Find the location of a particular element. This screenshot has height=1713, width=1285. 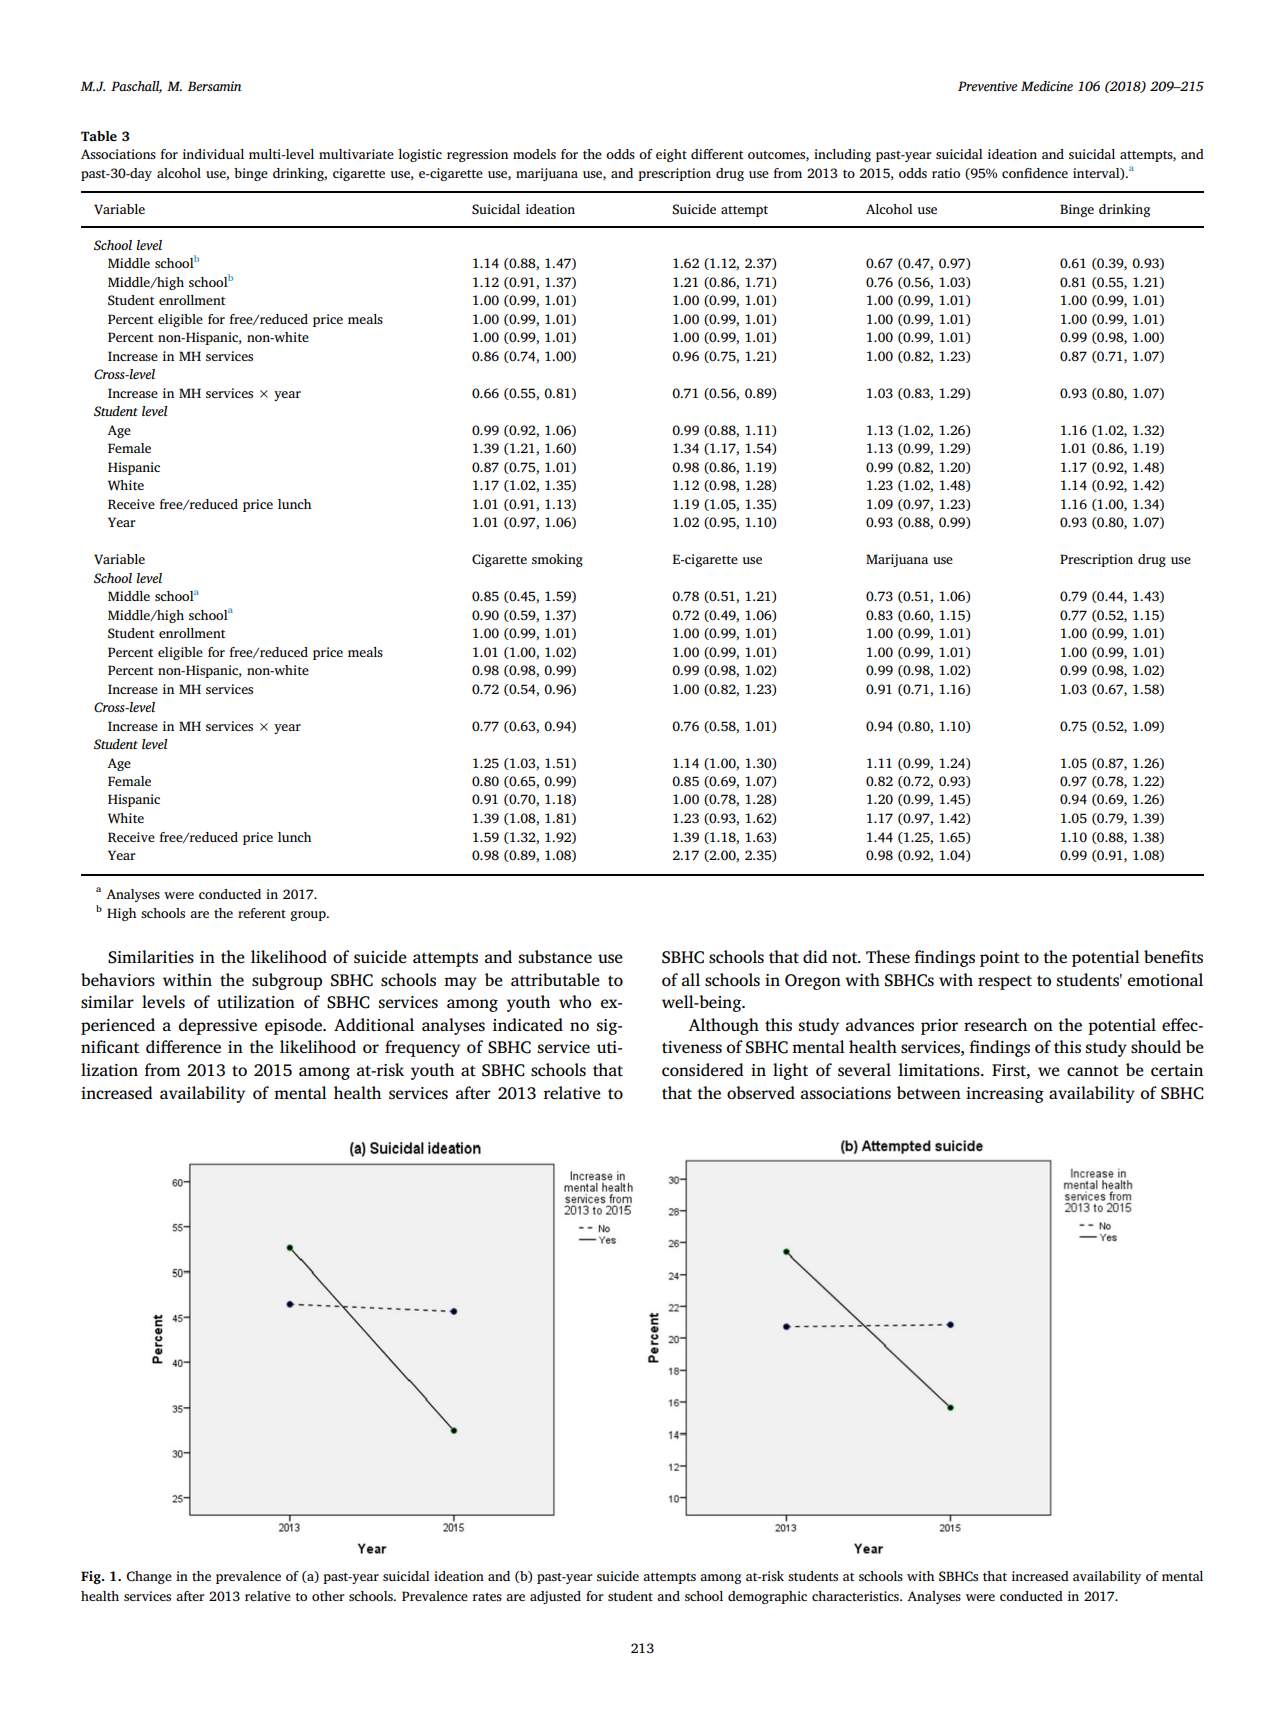

individual is located at coordinates (213, 154).
